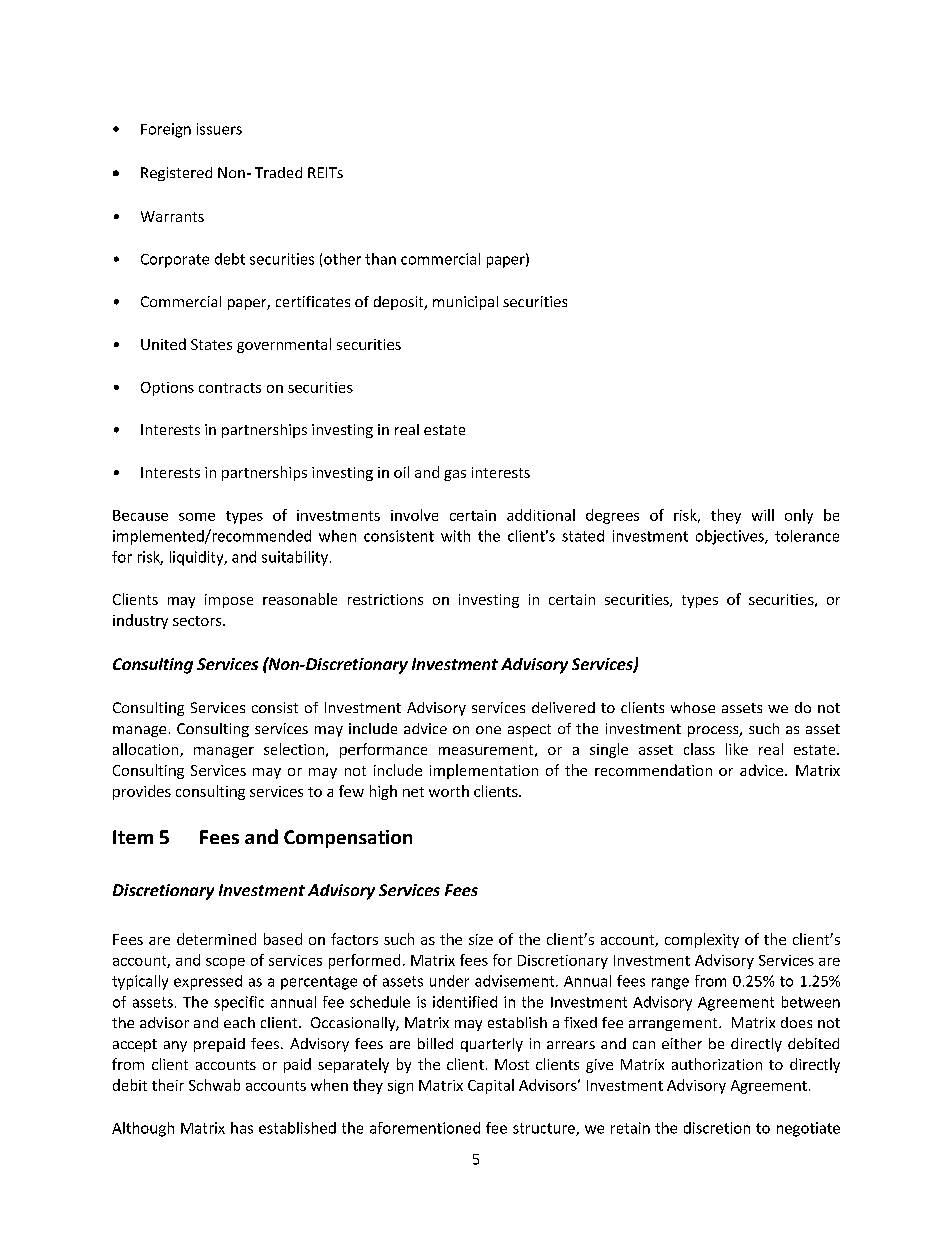 The image size is (952, 1233). Describe the element at coordinates (763, 515) in the screenshot. I see `will` at that location.
